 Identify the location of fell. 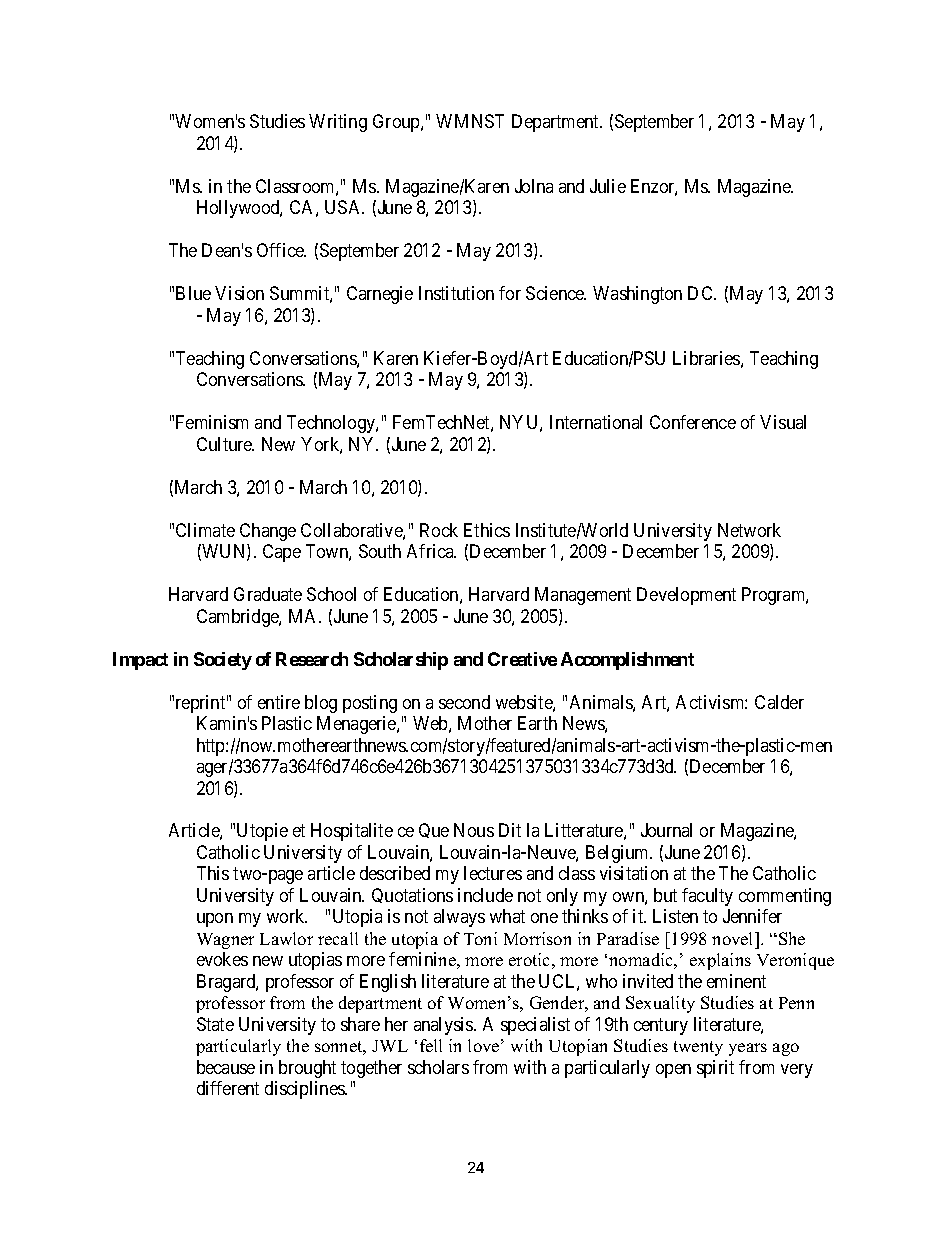
(431, 1045).
